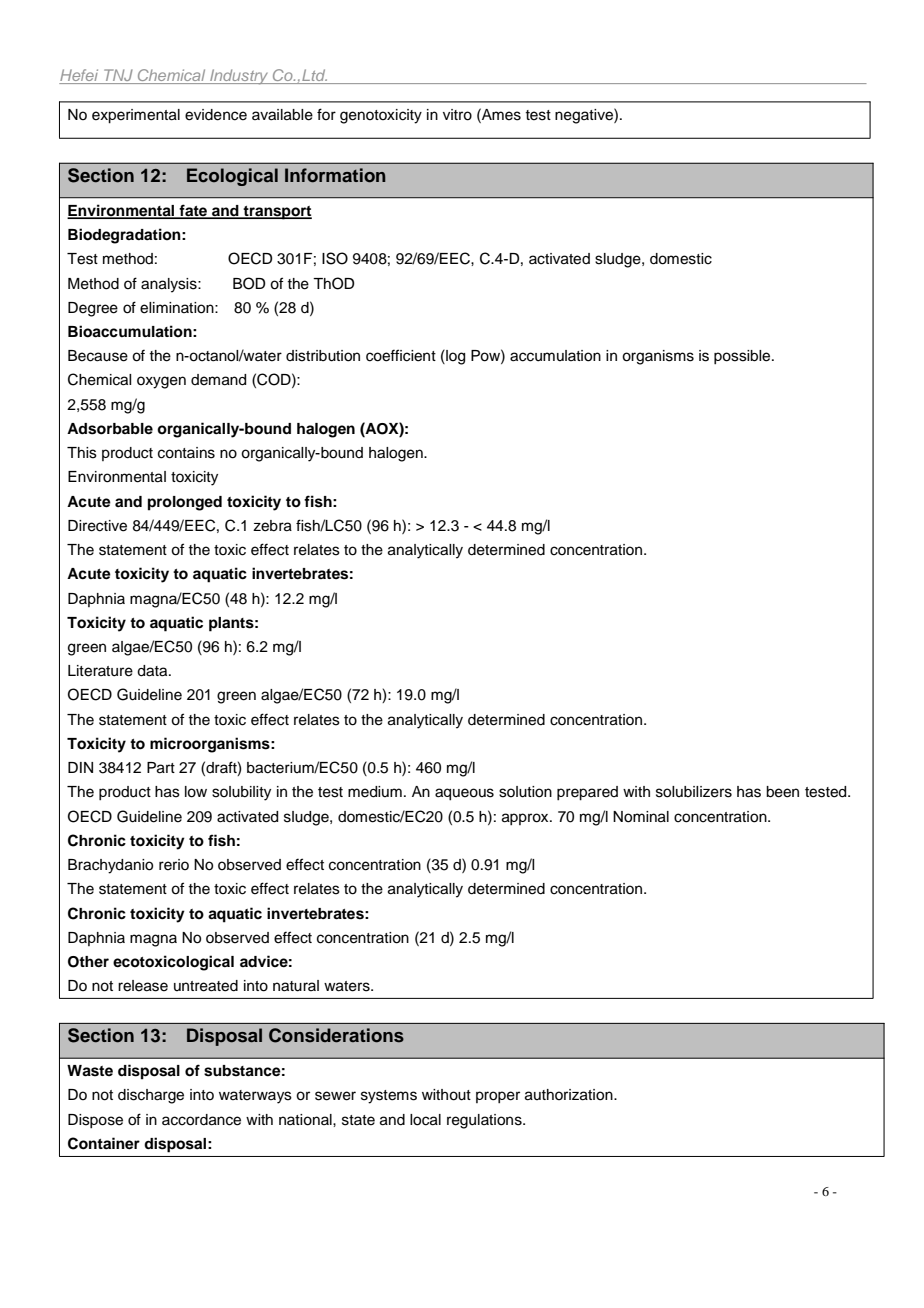 This document has height=1308, width=924. I want to click on negative, so click(585, 116).
